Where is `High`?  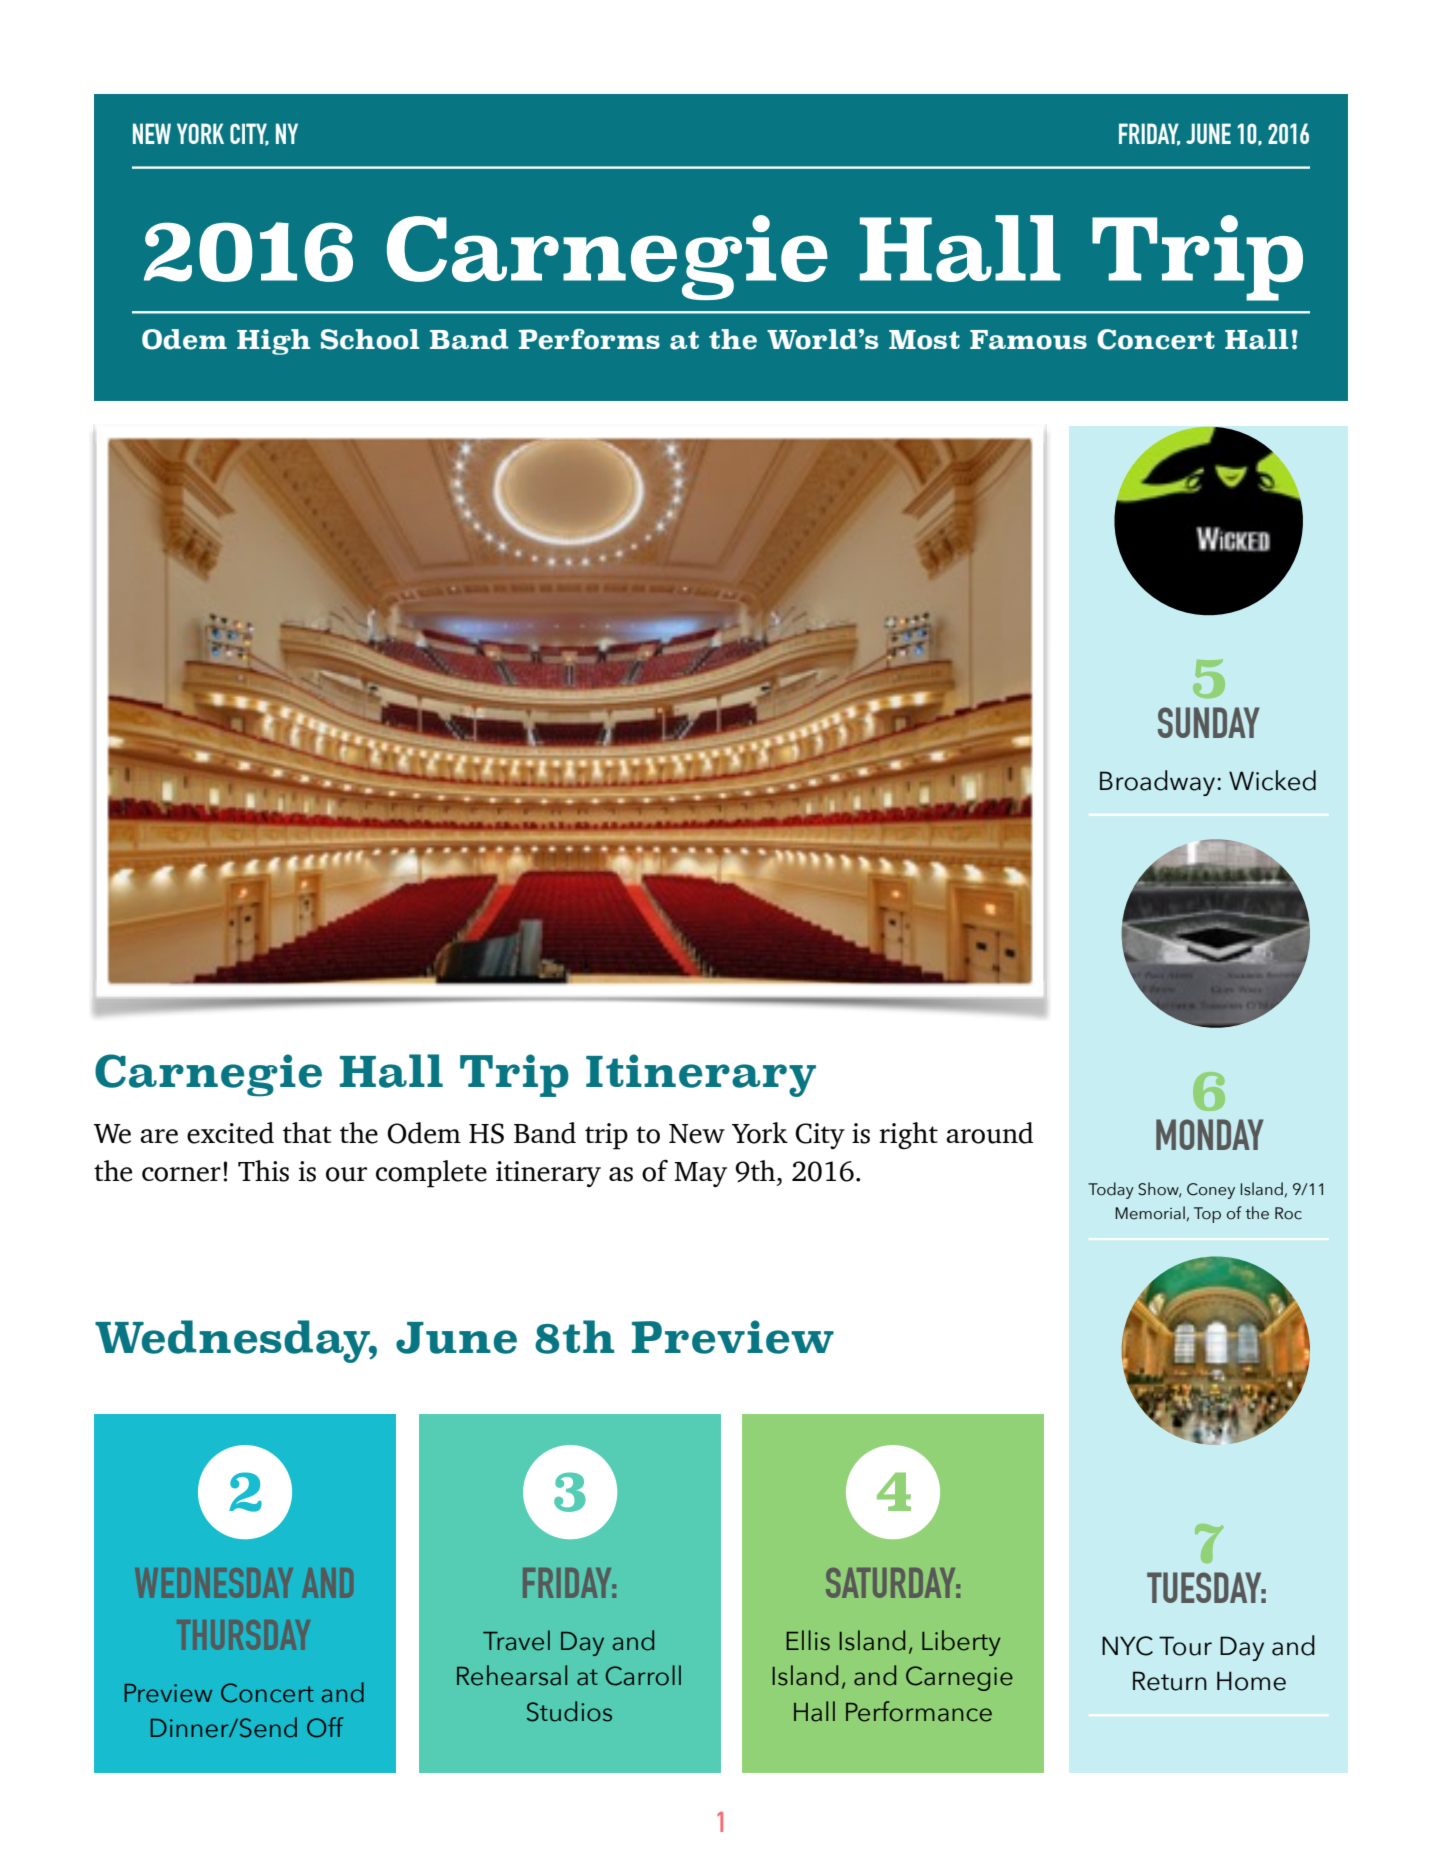
High is located at coordinates (273, 342).
